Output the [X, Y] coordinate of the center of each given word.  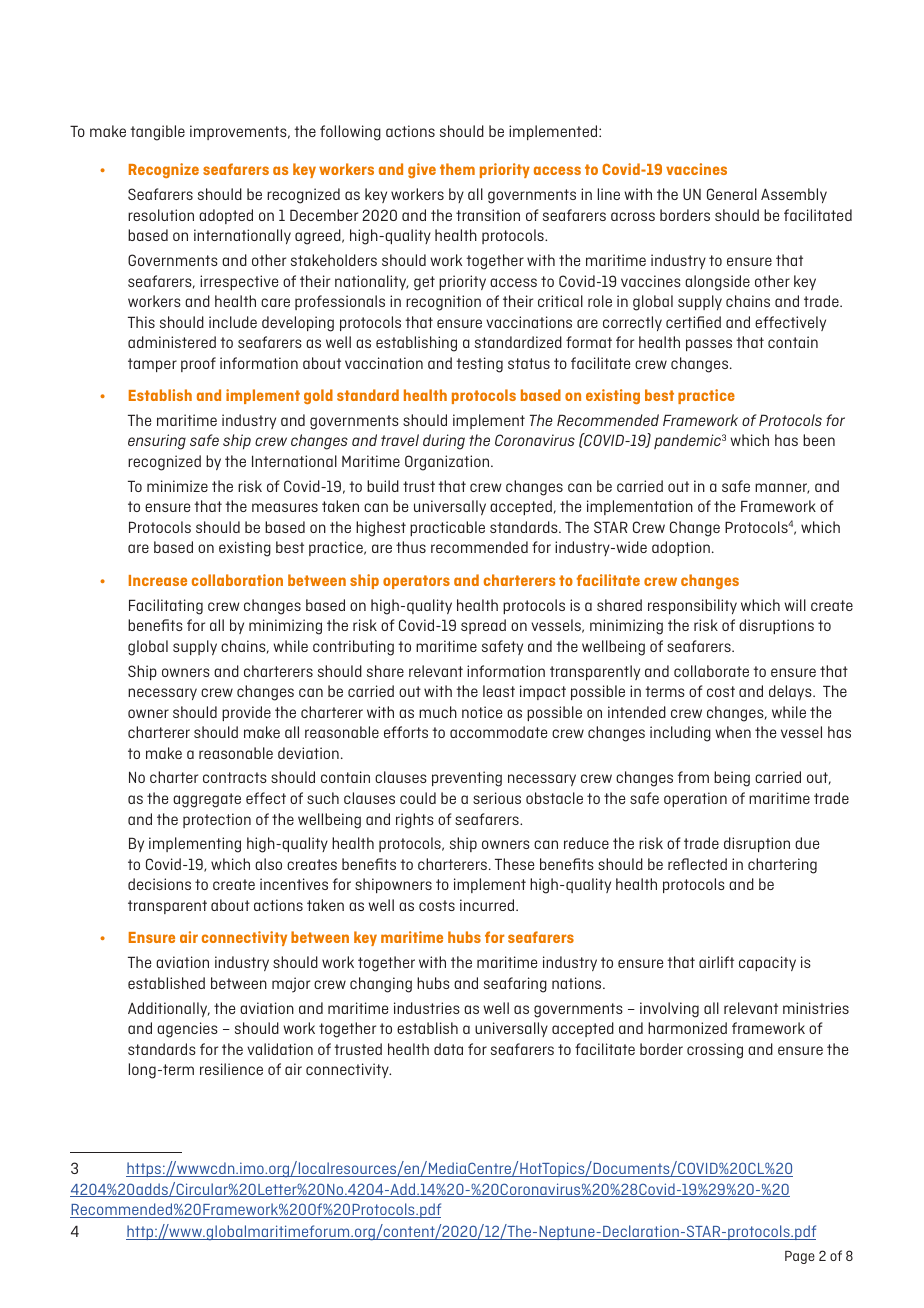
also [268, 864]
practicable [447, 528]
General [732, 194]
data [448, 1049]
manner [782, 488]
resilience [231, 1069]
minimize [177, 486]
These [514, 864]
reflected [697, 864]
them [457, 169]
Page [800, 1257]
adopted [226, 216]
